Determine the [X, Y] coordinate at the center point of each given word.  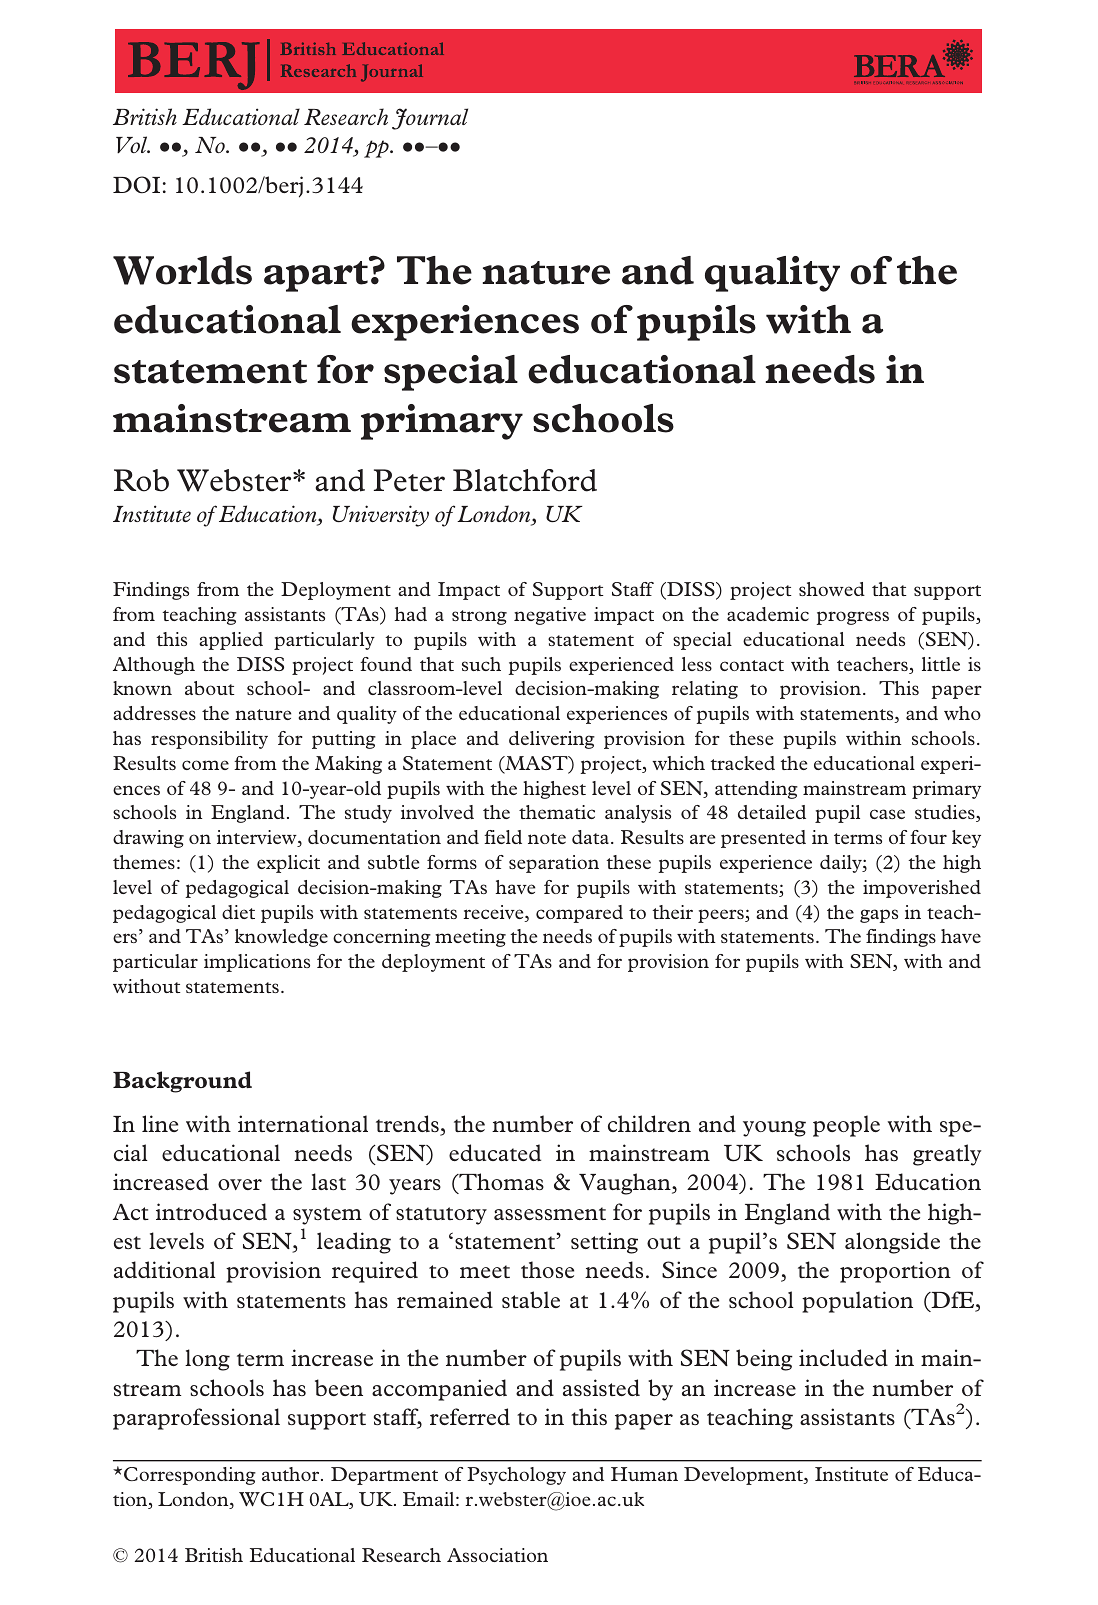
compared [579, 914]
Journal [430, 119]
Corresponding [190, 1476]
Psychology [516, 1476]
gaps [879, 916]
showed [832, 589]
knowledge [281, 938]
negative [550, 616]
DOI [136, 185]
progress [852, 618]
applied [231, 641]
